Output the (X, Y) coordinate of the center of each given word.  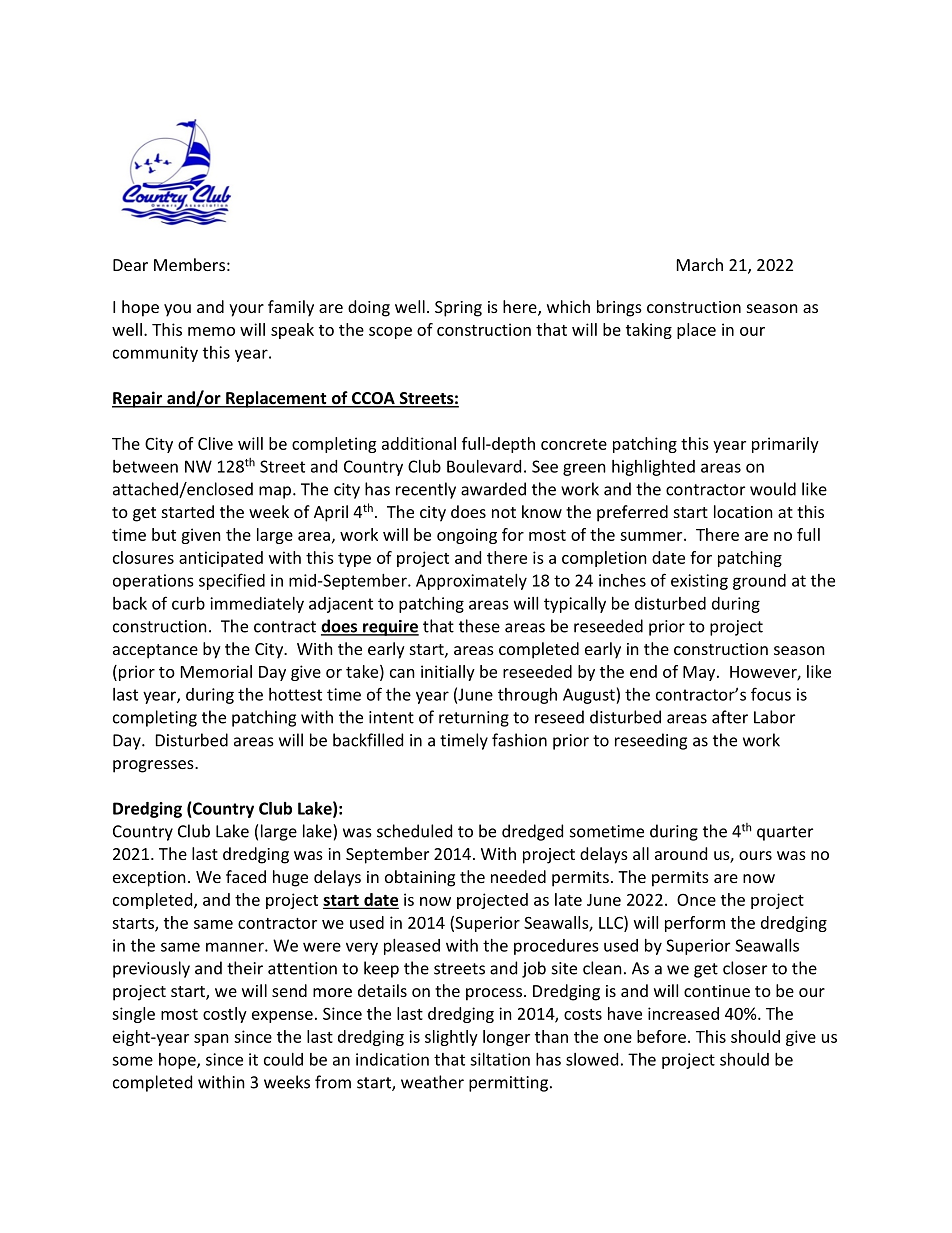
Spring (458, 309)
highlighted (653, 468)
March (700, 264)
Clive (215, 443)
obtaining (420, 878)
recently (426, 490)
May (700, 673)
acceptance (155, 651)
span (211, 1040)
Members (189, 264)
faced (246, 876)
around (681, 853)
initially (448, 673)
